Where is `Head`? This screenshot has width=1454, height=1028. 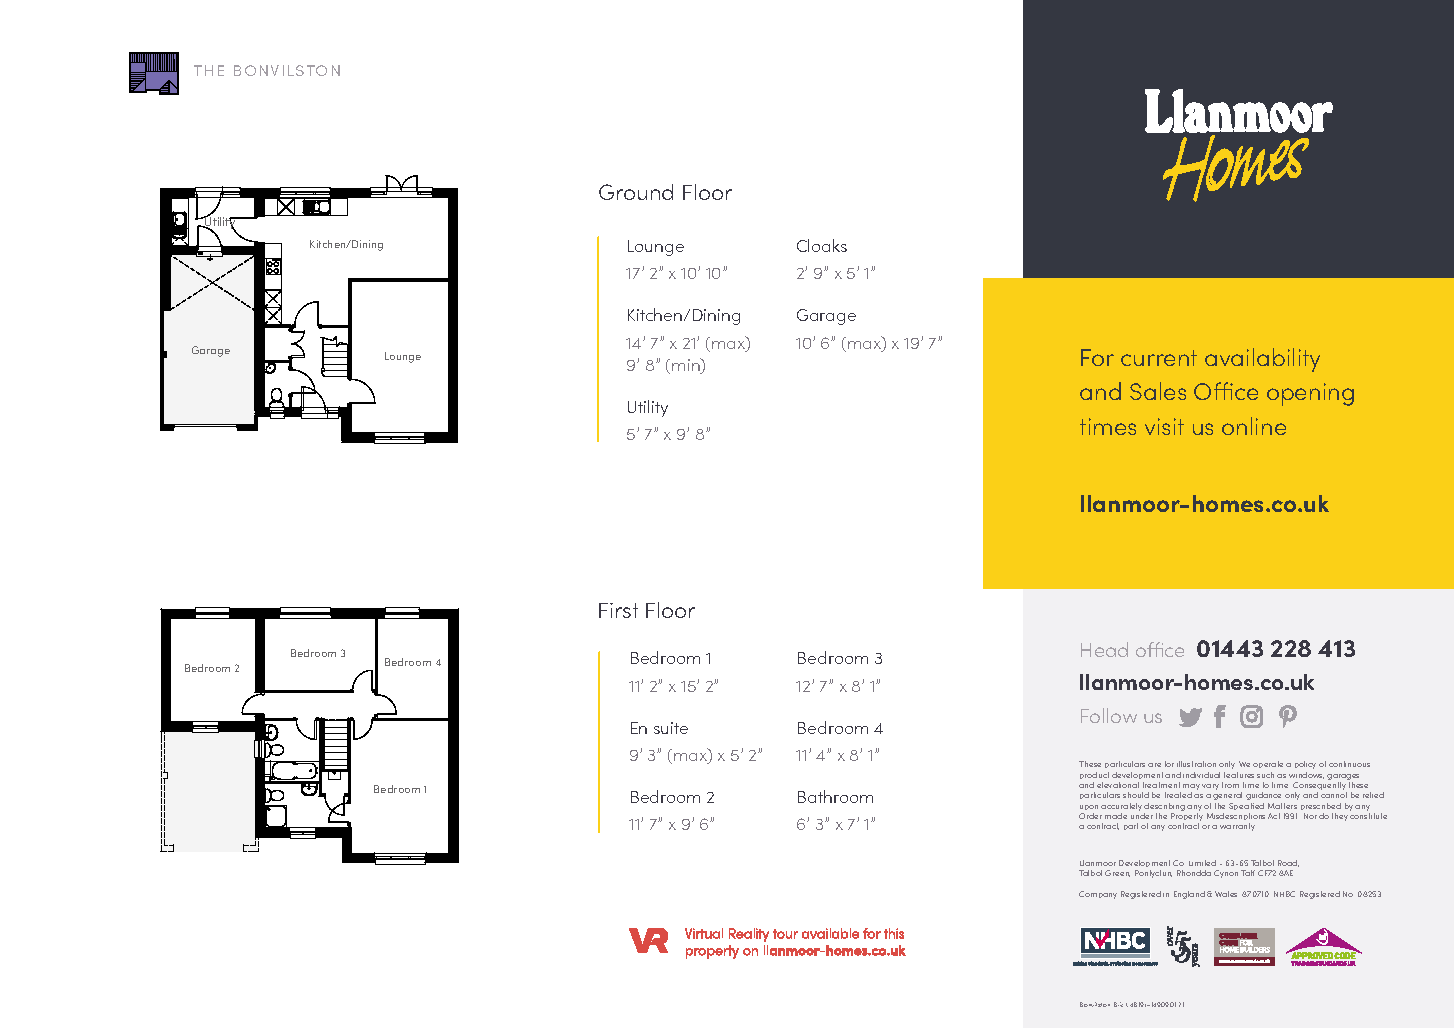 Head is located at coordinates (1104, 649).
